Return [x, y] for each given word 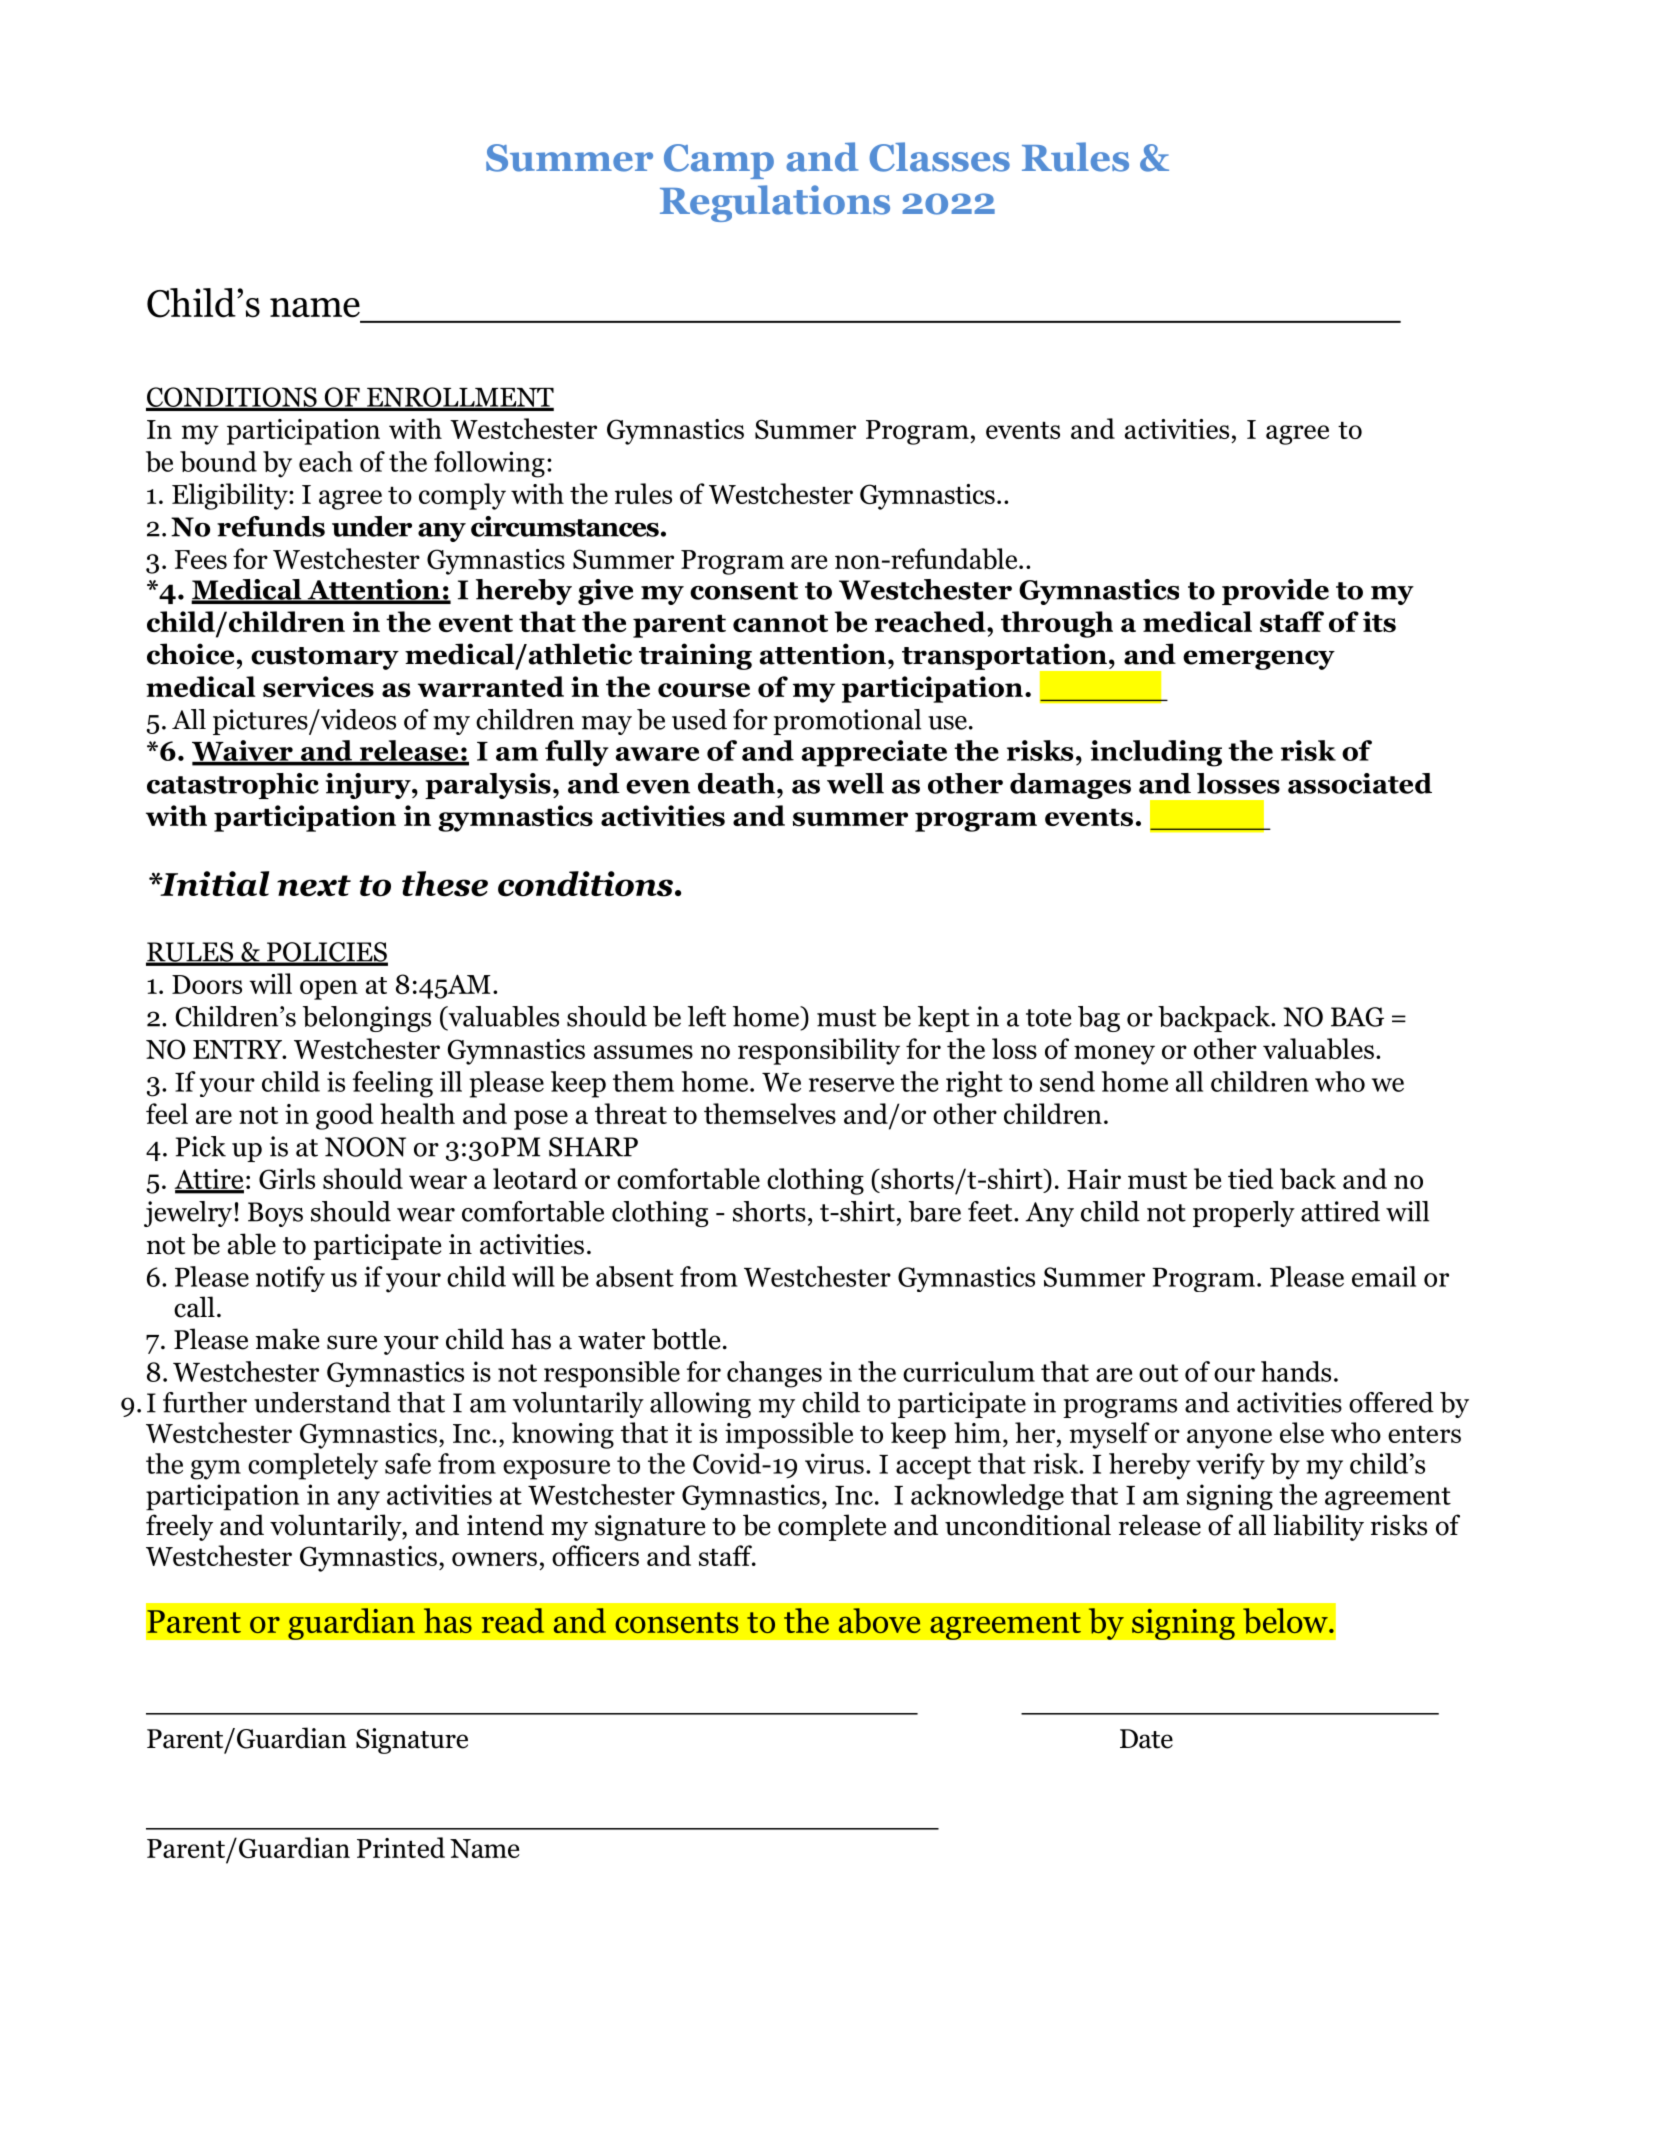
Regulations [775, 203]
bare [935, 1211]
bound [218, 461]
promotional [847, 722]
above [879, 1621]
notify [290, 1279]
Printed [401, 1847]
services [318, 686]
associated [1360, 783]
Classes [940, 157]
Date [1146, 1739]
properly [1244, 1214]
